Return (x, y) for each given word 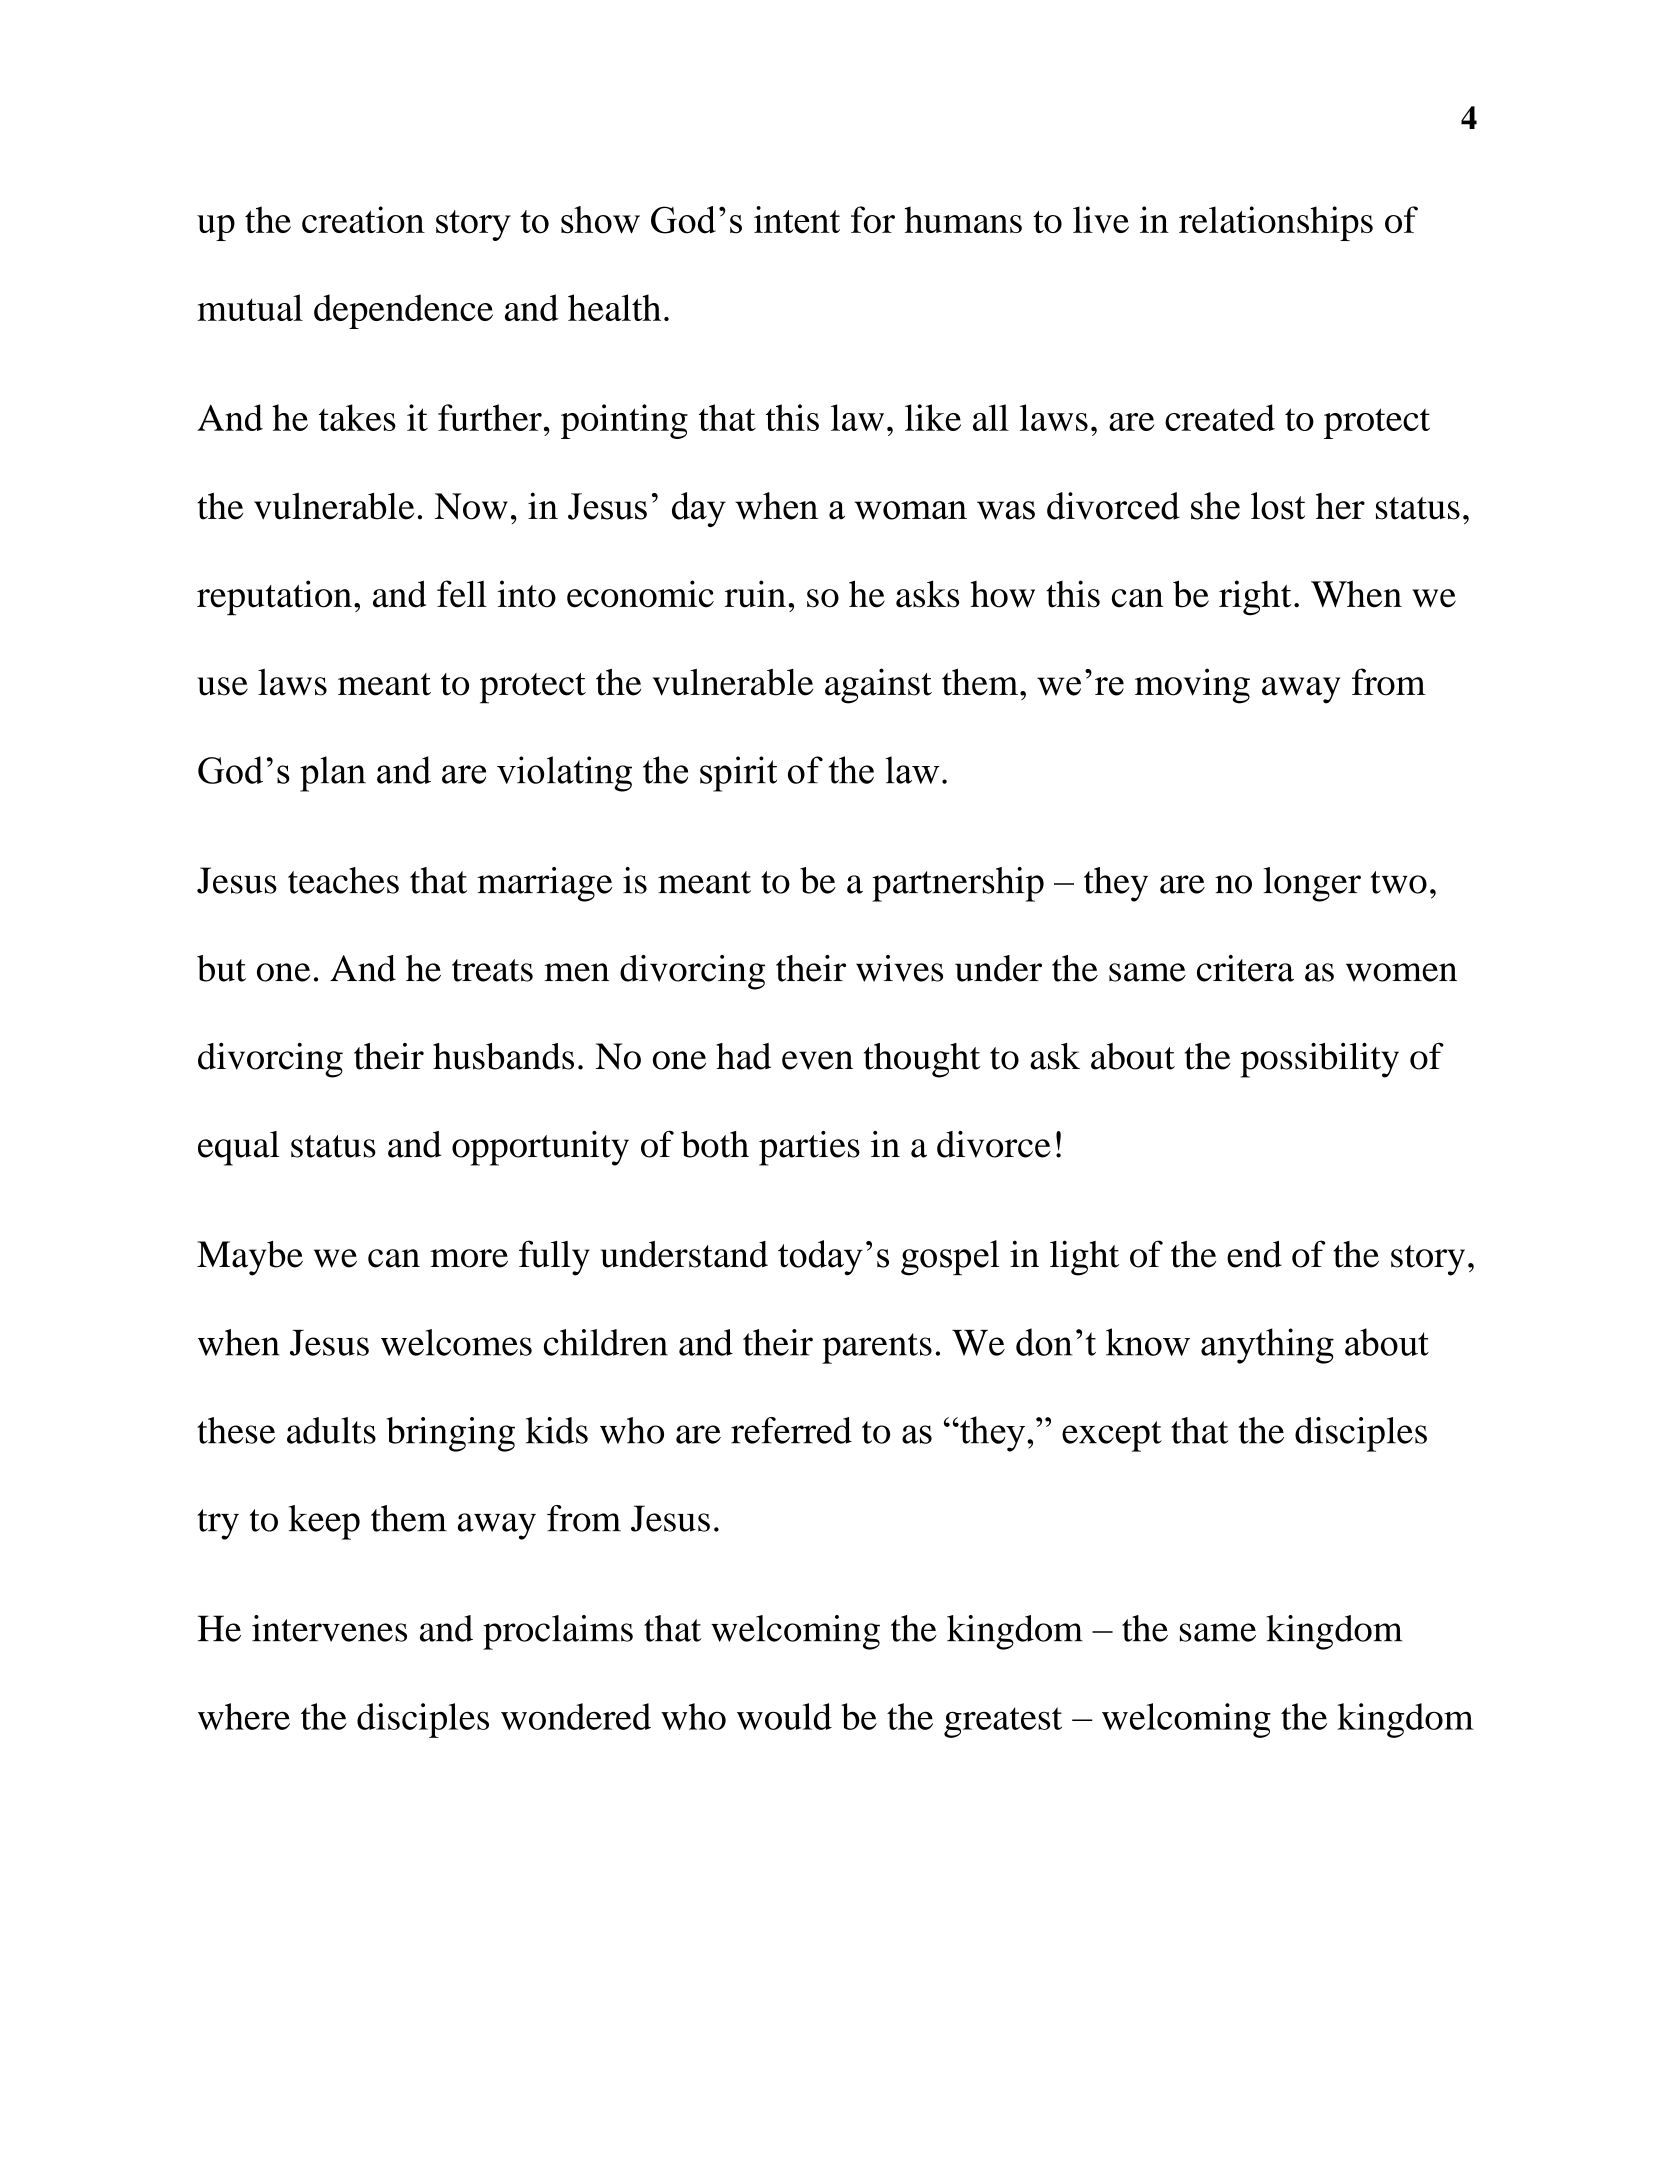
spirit (738, 774)
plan (333, 774)
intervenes (329, 1628)
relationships (1276, 223)
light (1084, 1258)
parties (809, 1148)
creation (363, 219)
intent (797, 220)
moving (1192, 686)
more (469, 1258)
